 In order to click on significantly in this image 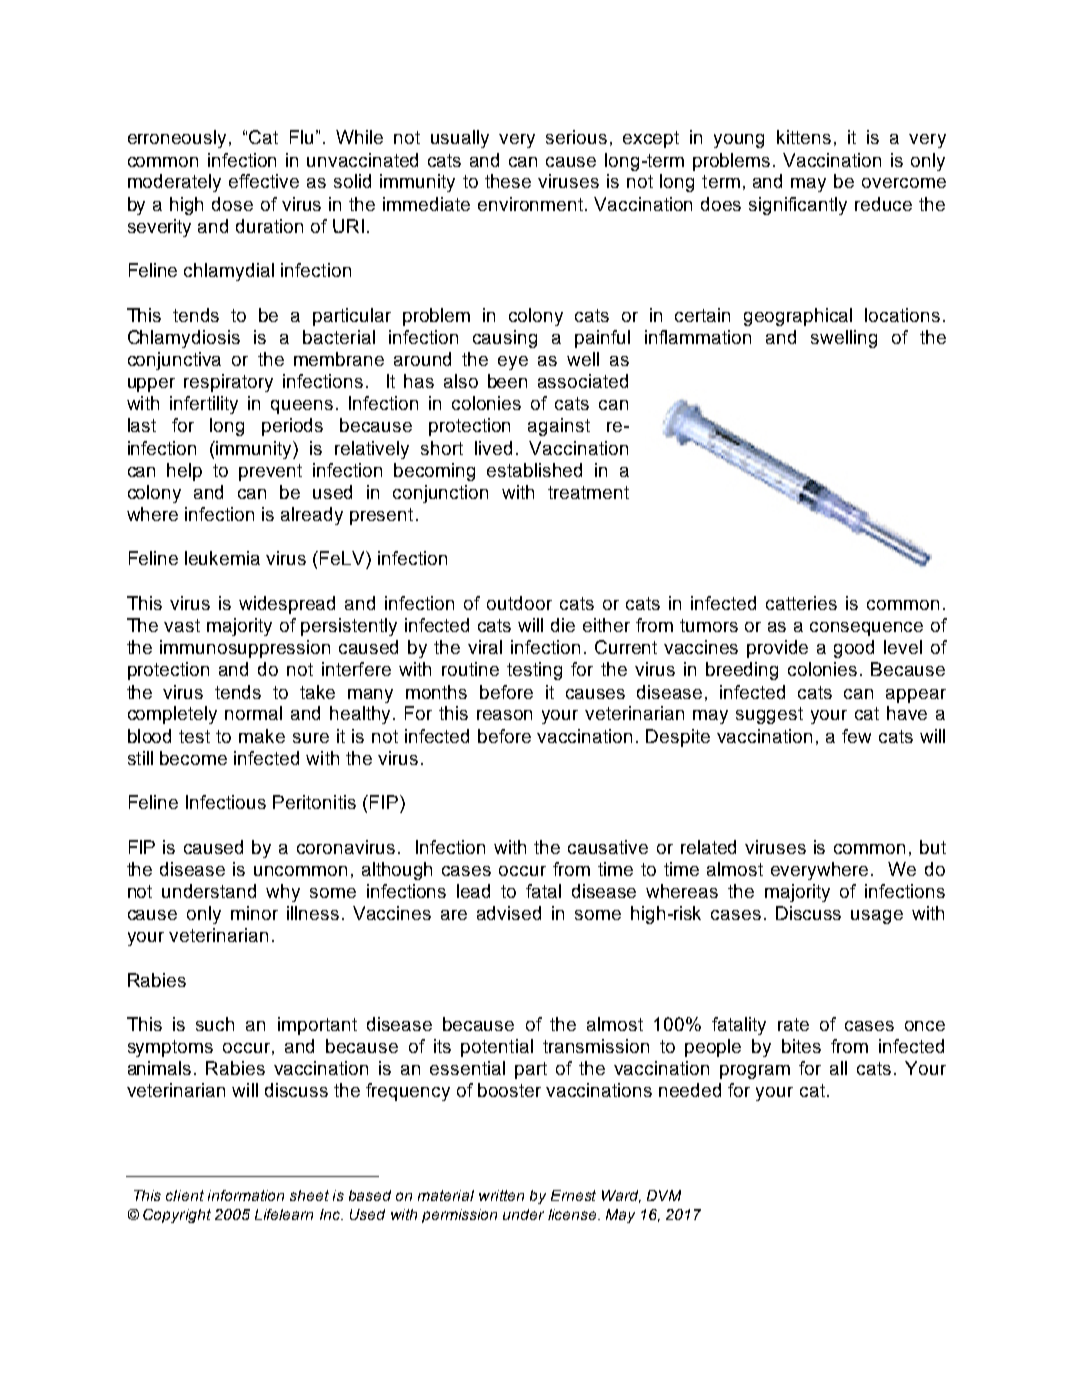, I will do `click(798, 206)`.
